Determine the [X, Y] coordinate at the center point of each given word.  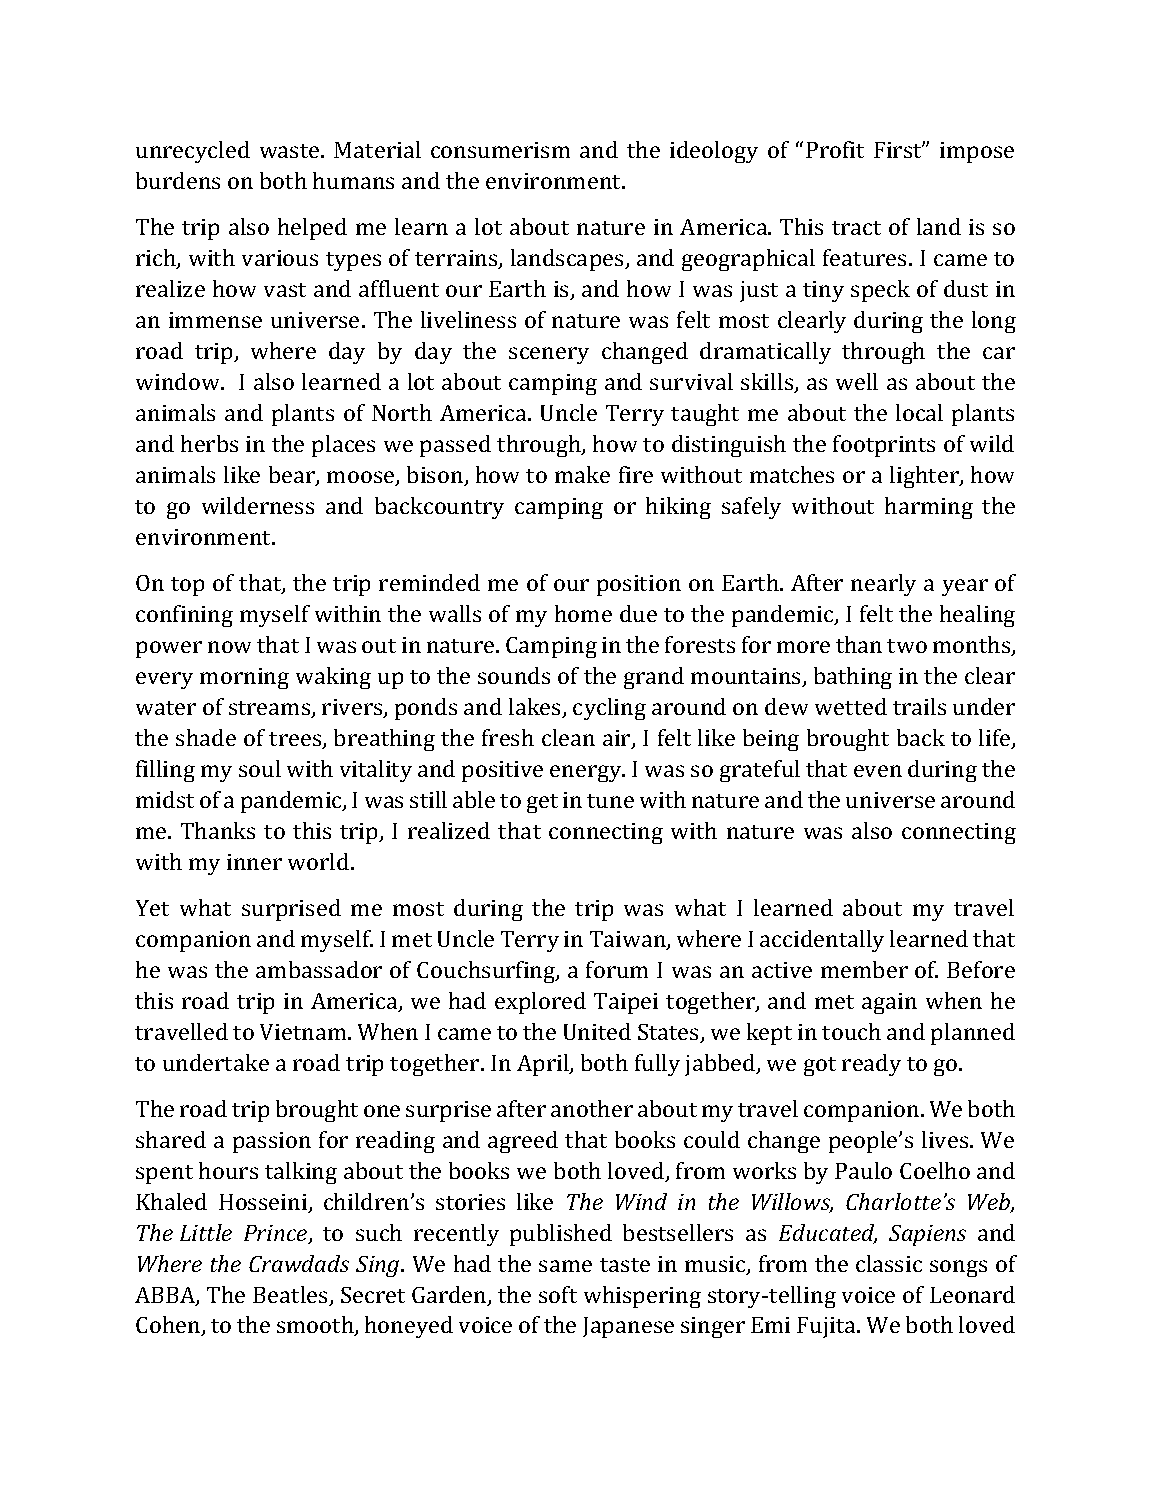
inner [254, 862]
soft [558, 1294]
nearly [883, 585]
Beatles [291, 1296]
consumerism [500, 150]
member [864, 969]
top [187, 586]
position [639, 585]
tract [856, 228]
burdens [178, 180]
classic [889, 1263]
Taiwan [629, 940]
